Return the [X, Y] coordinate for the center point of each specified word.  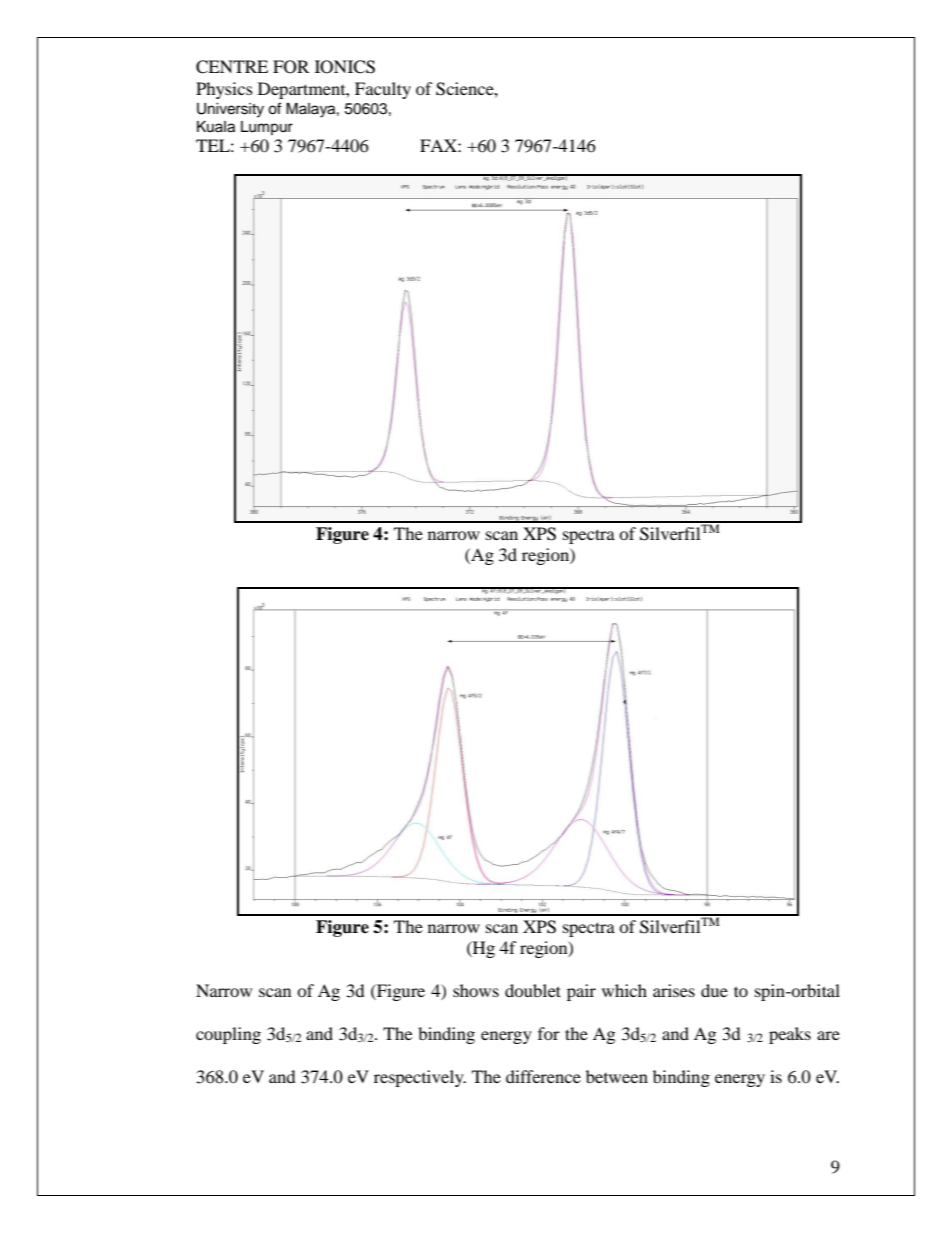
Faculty [383, 90]
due [714, 990]
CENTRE [232, 67]
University [230, 110]
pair [581, 992]
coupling [228, 1035]
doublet [533, 990]
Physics [224, 90]
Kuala [216, 127]
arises [674, 990]
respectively [420, 1078]
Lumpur [267, 128]
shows [476, 990]
